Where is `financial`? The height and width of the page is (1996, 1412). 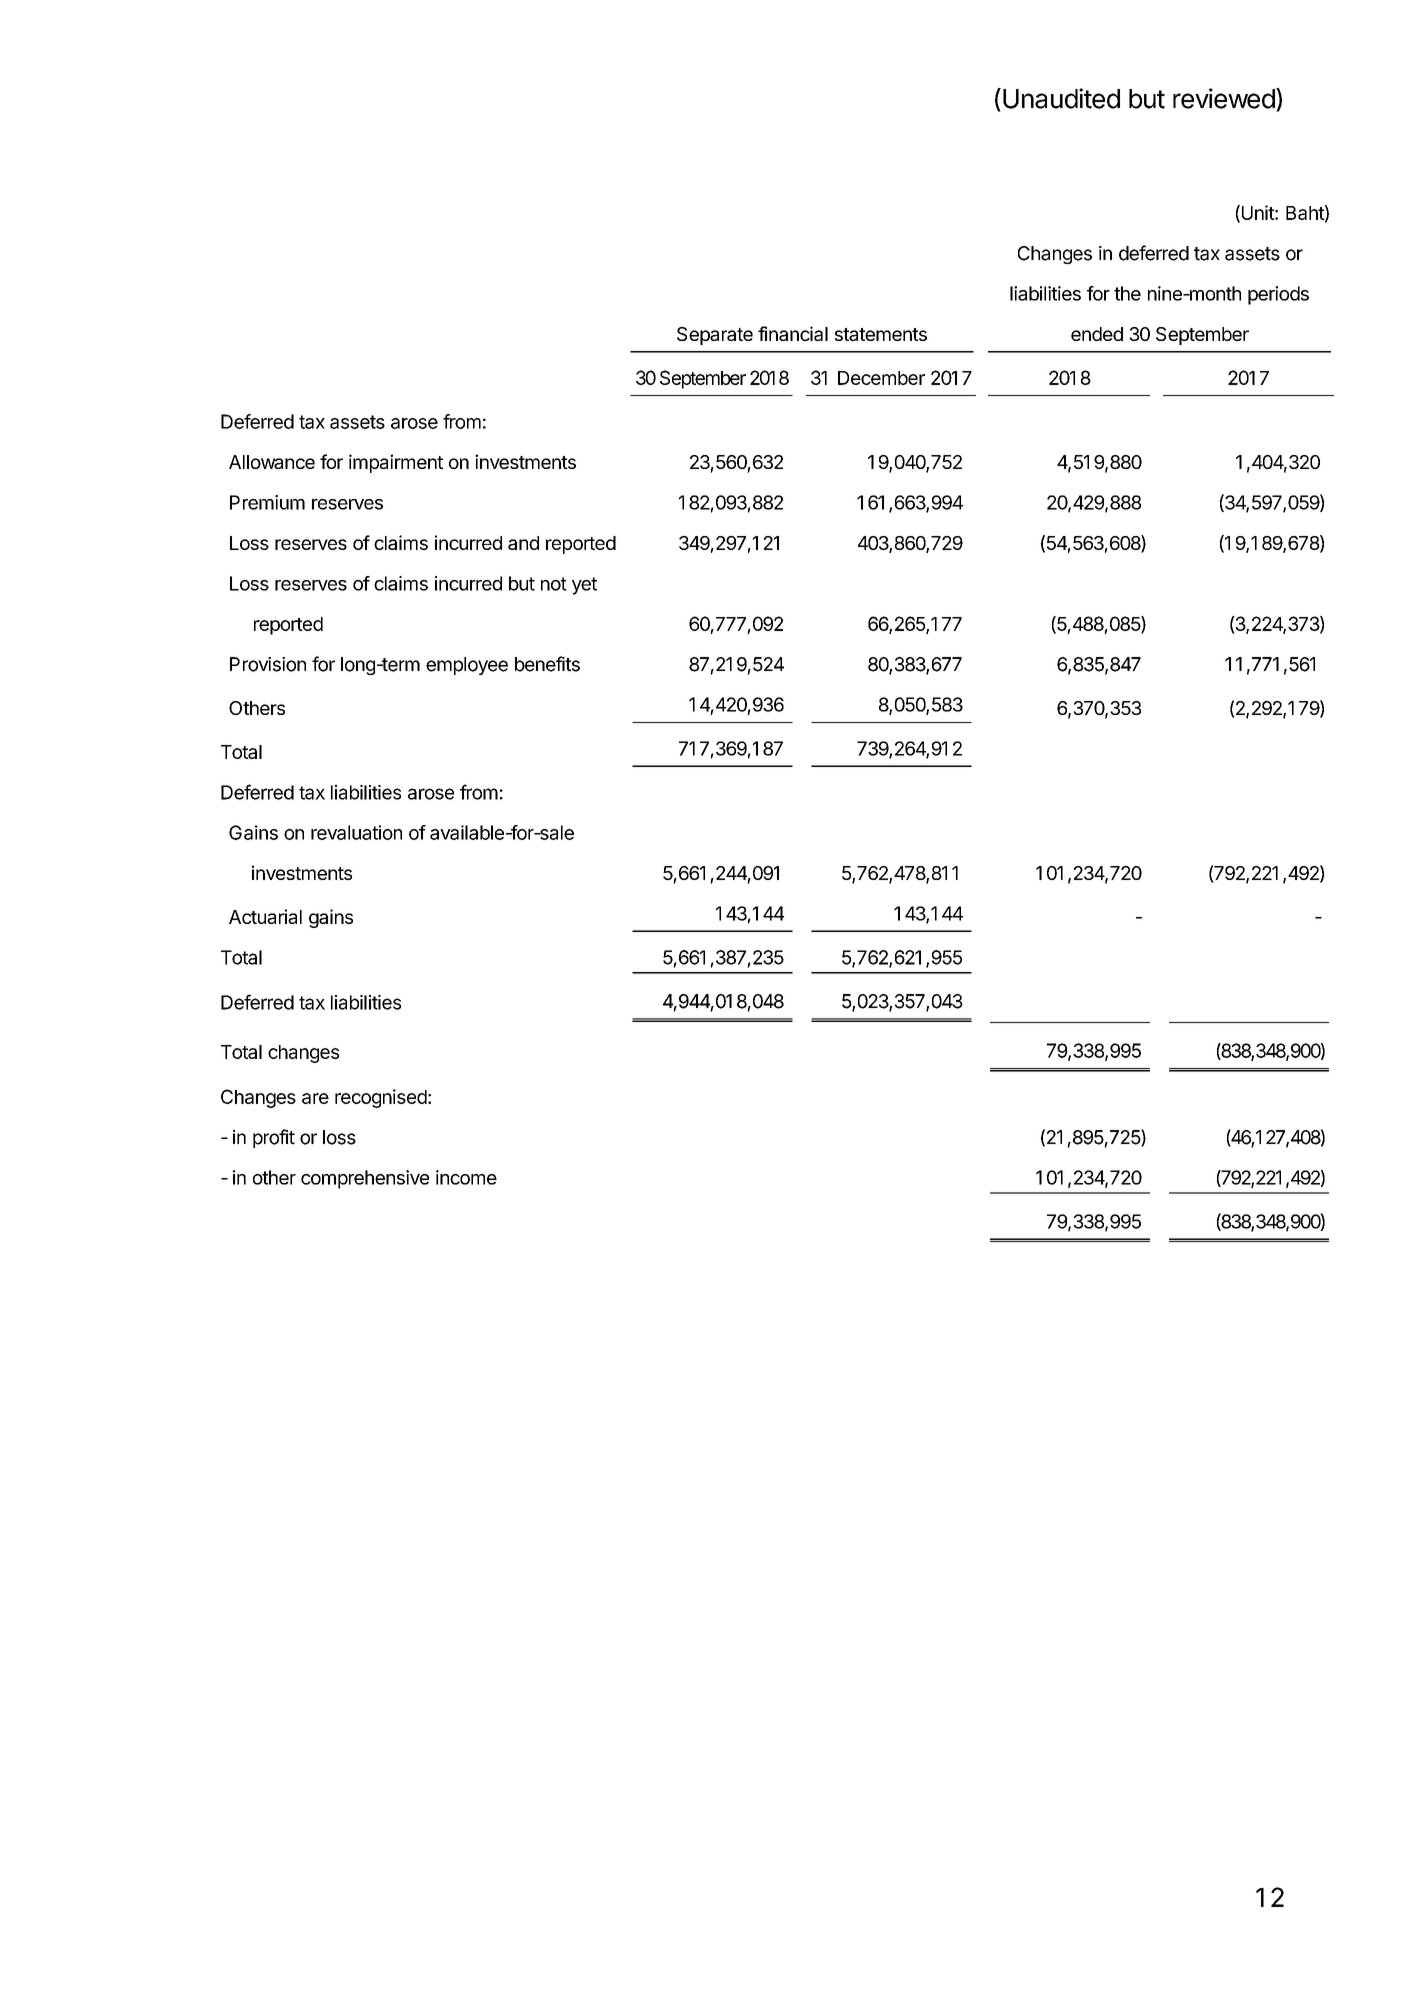 financial is located at coordinates (793, 333).
